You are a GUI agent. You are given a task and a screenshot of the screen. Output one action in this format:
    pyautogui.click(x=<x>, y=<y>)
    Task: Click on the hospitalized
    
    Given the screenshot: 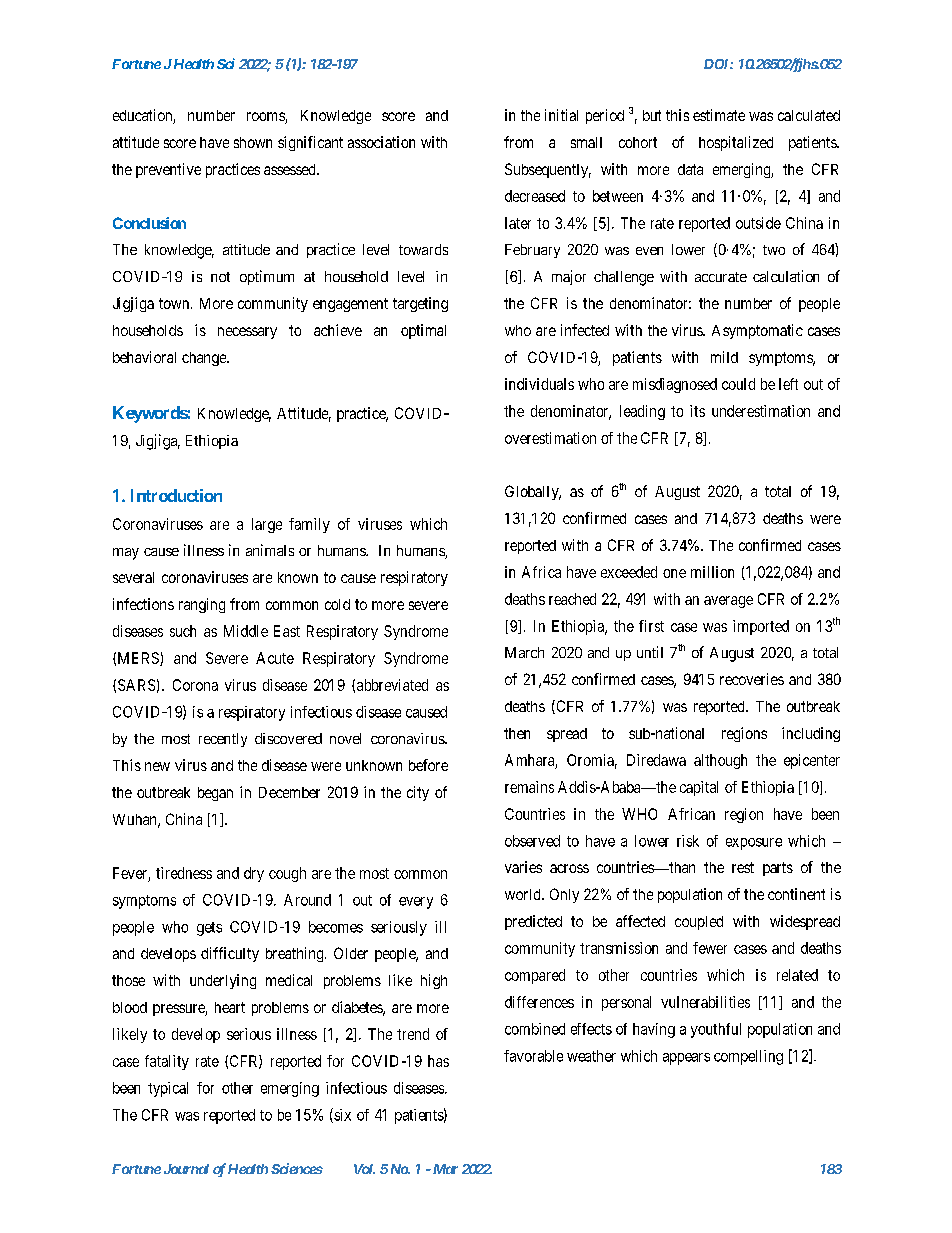 What is the action you would take?
    pyautogui.click(x=736, y=143)
